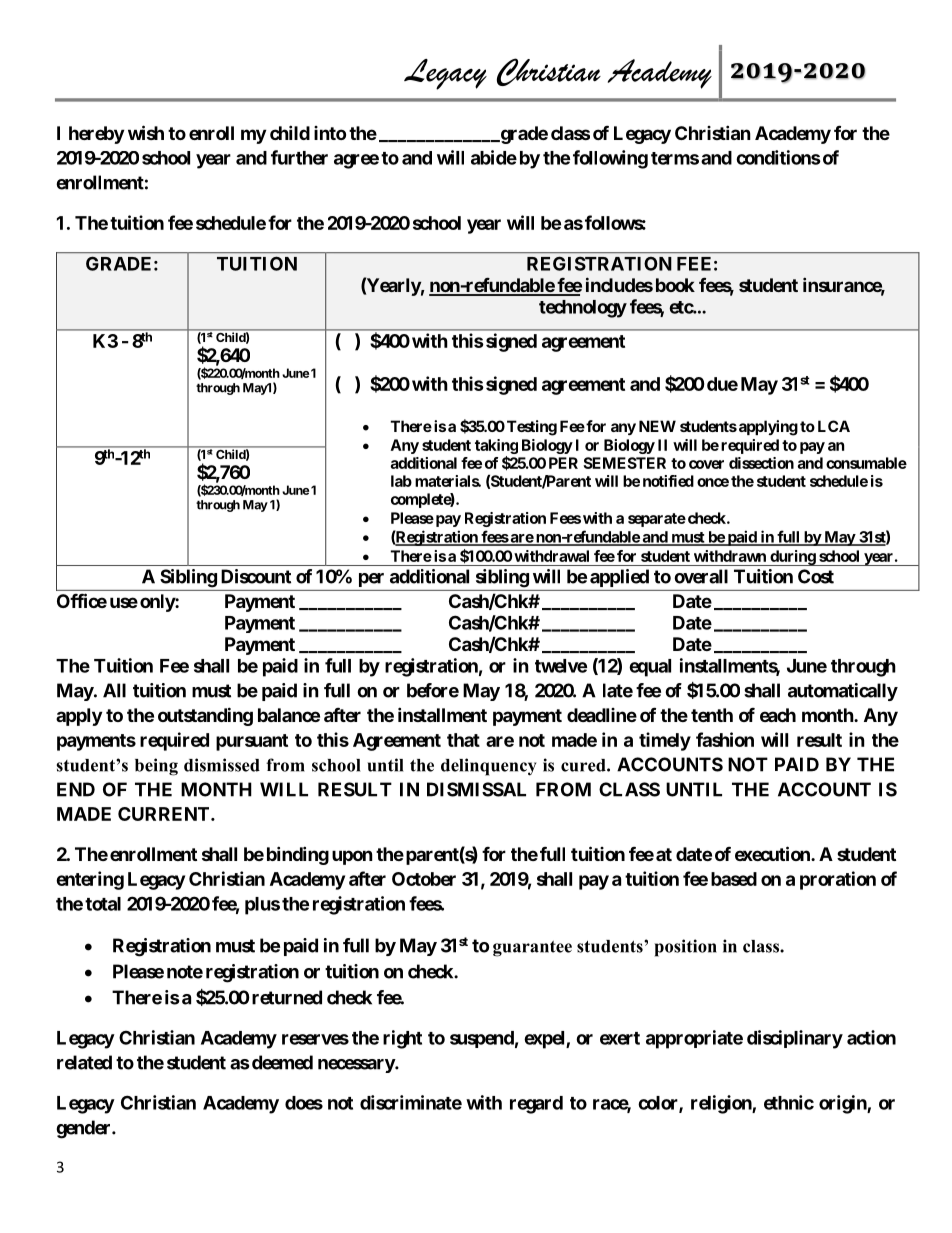 This page has height=1233, width=952. I want to click on LCA, so click(834, 426).
